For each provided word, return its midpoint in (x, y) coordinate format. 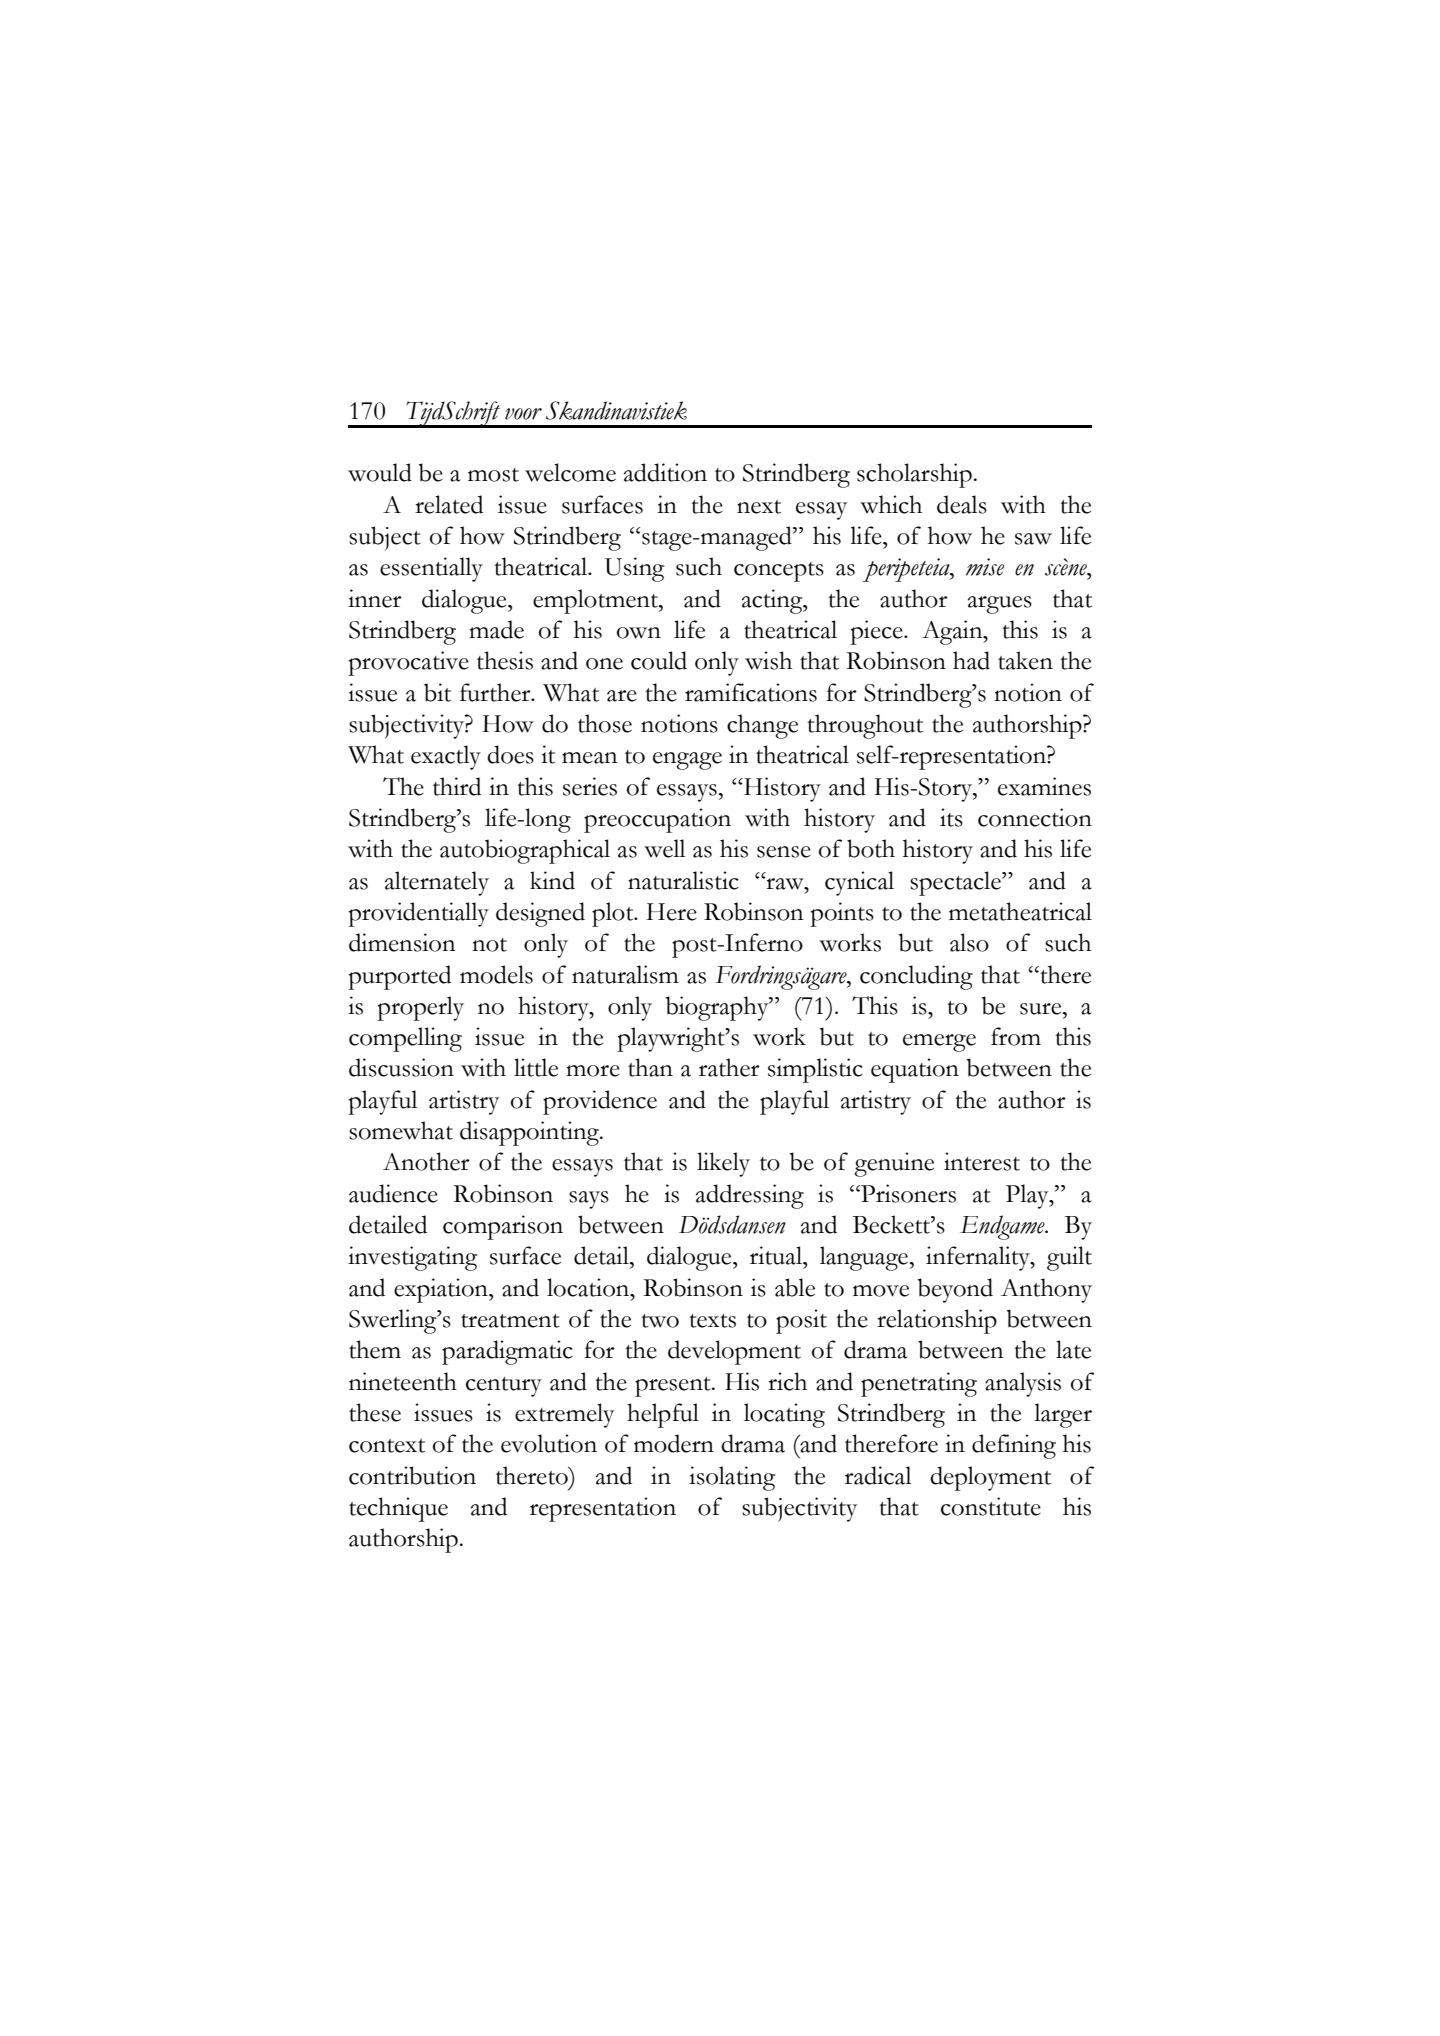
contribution (412, 1475)
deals (962, 504)
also (969, 942)
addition (665, 472)
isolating (732, 1478)
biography (718, 1008)
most (493, 475)
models (496, 974)
